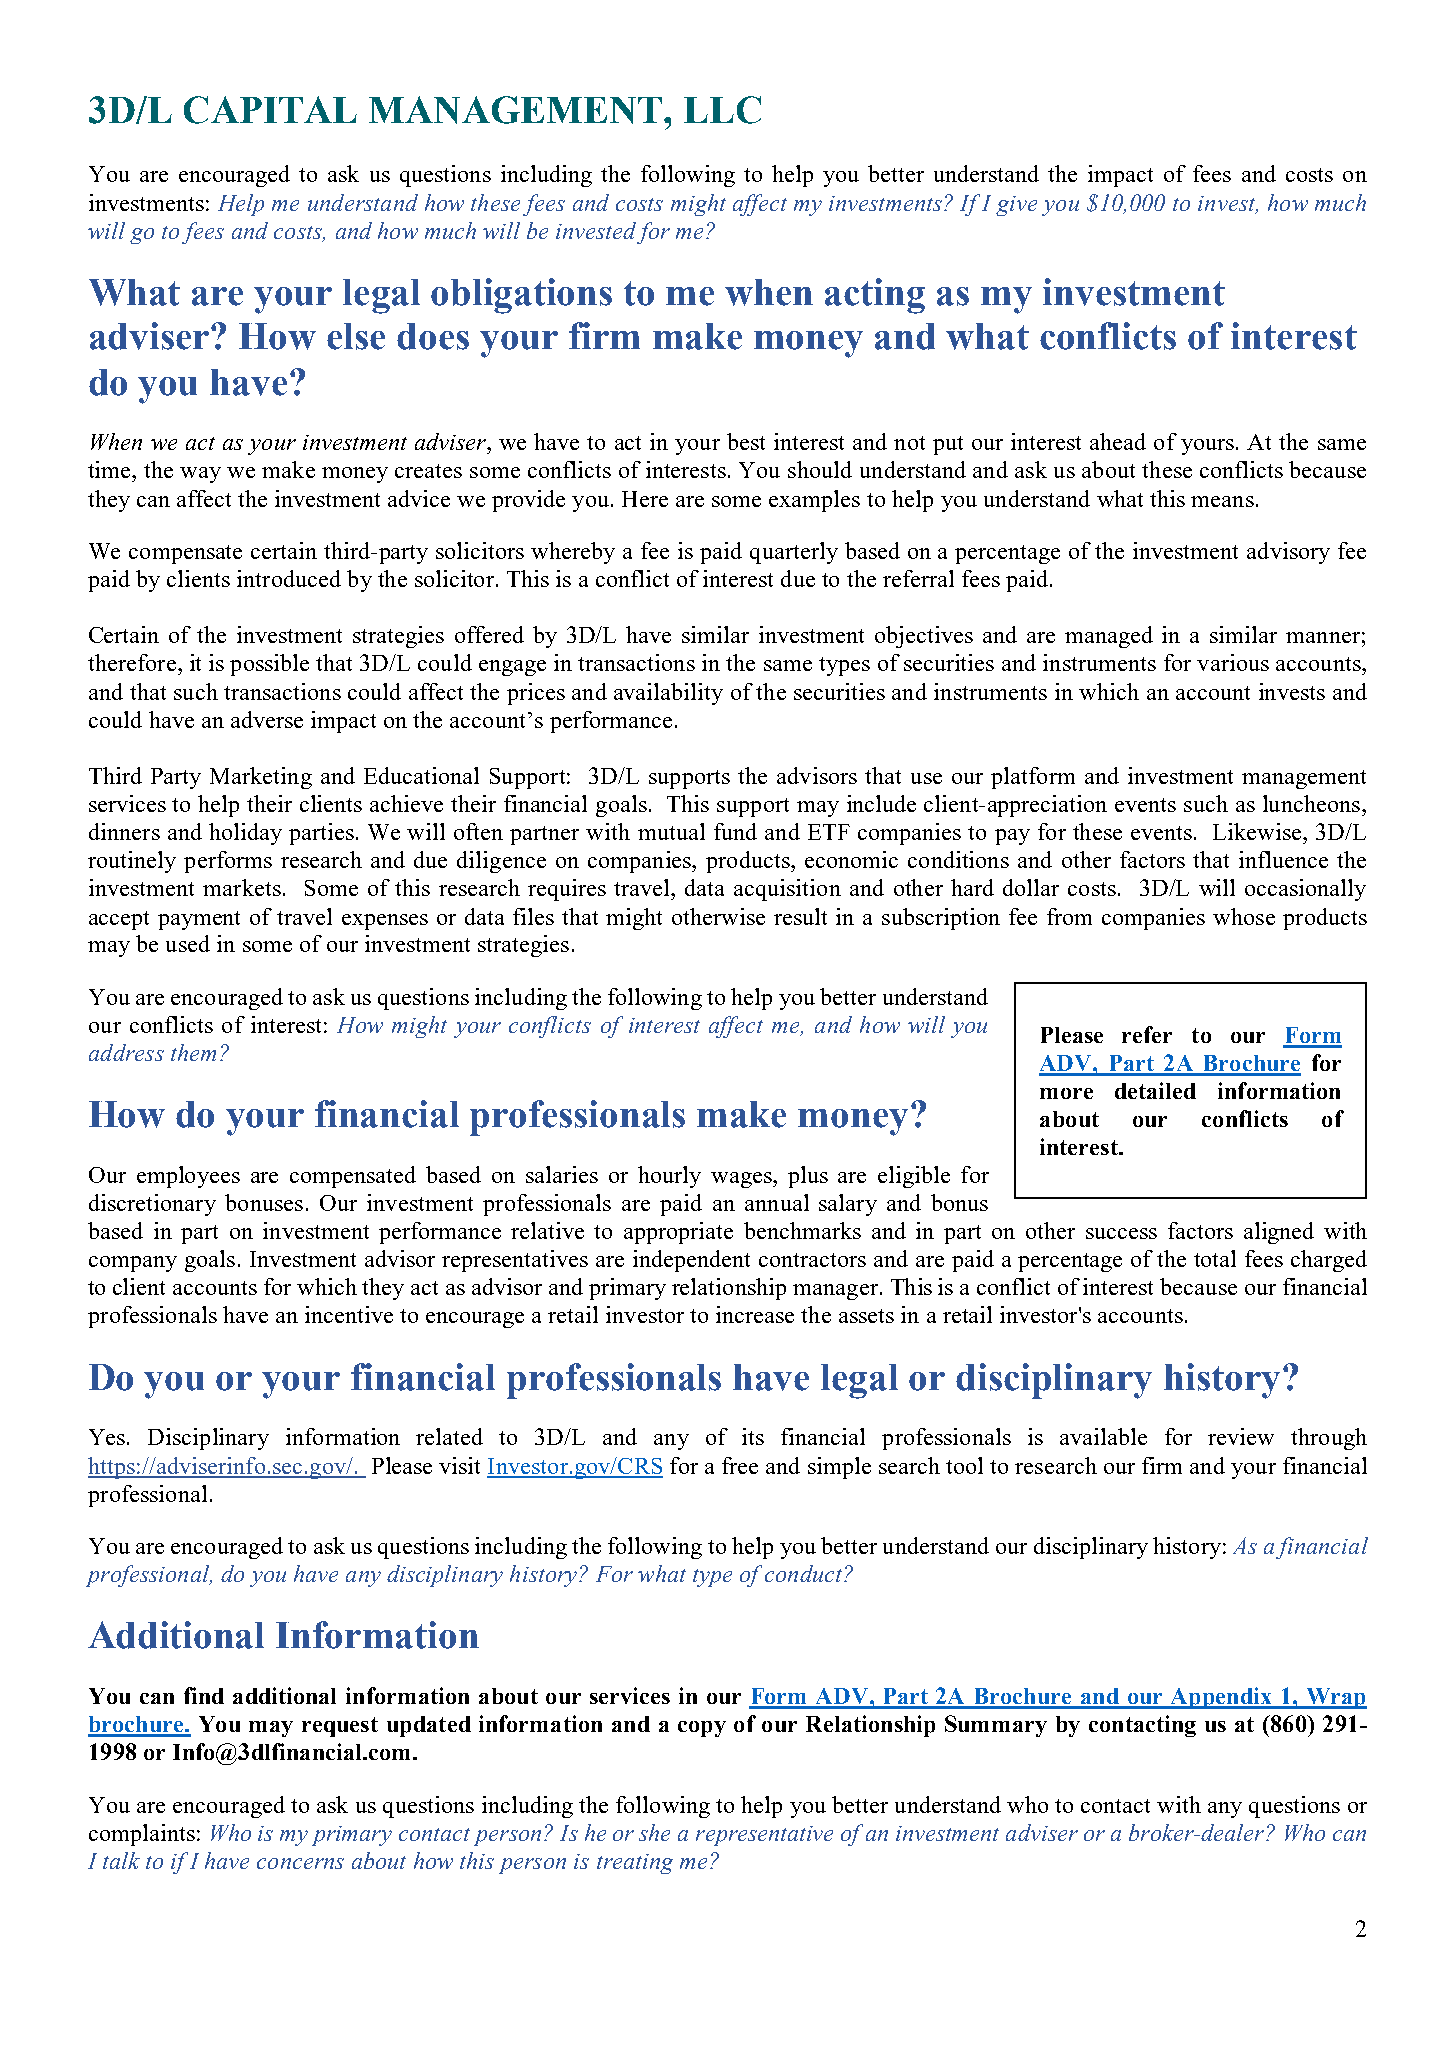 This screenshot has height=2057, width=1455. Describe the element at coordinates (267, 719) in the screenshot. I see `adverse` at that location.
